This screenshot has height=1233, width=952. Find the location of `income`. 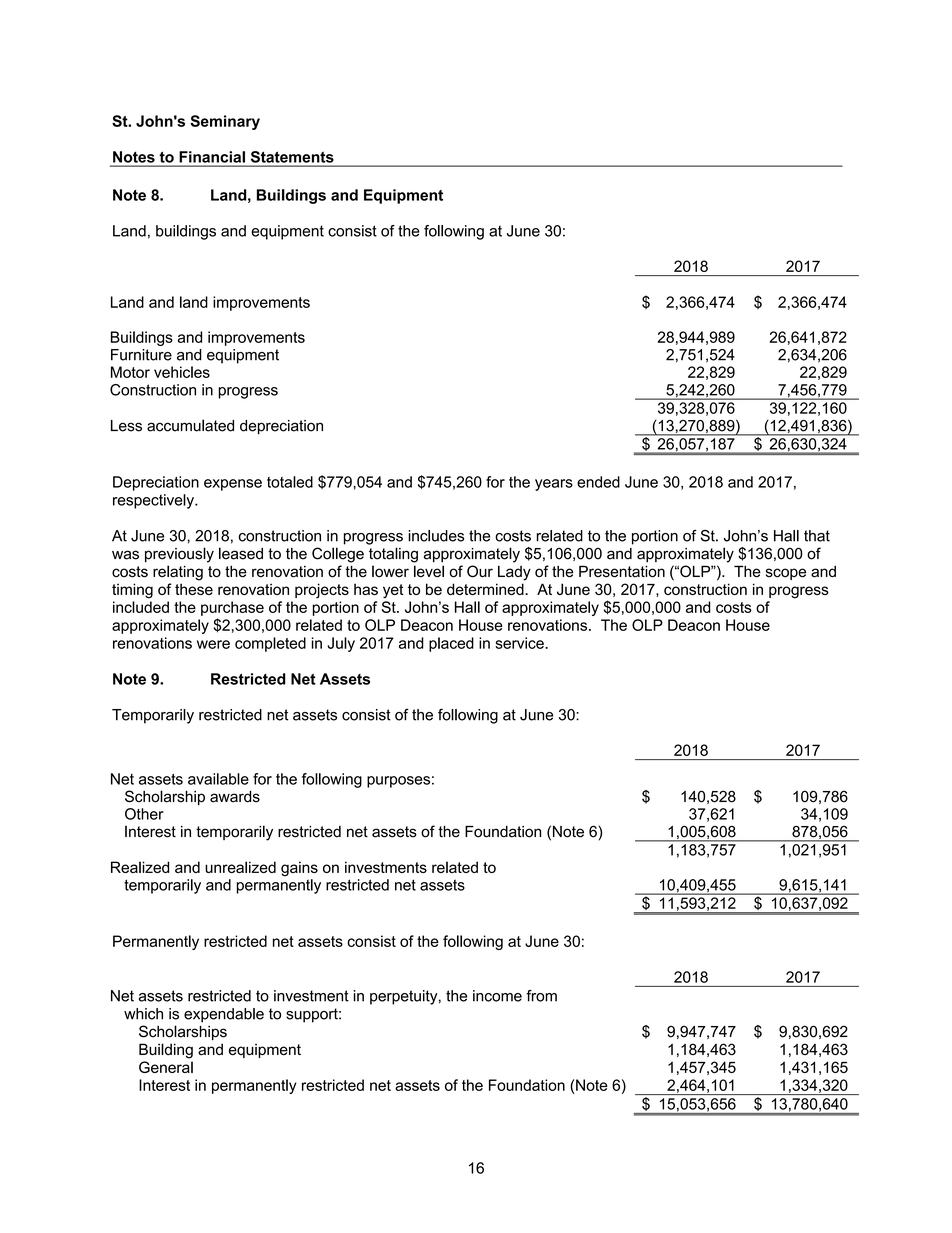

income is located at coordinates (497, 996).
